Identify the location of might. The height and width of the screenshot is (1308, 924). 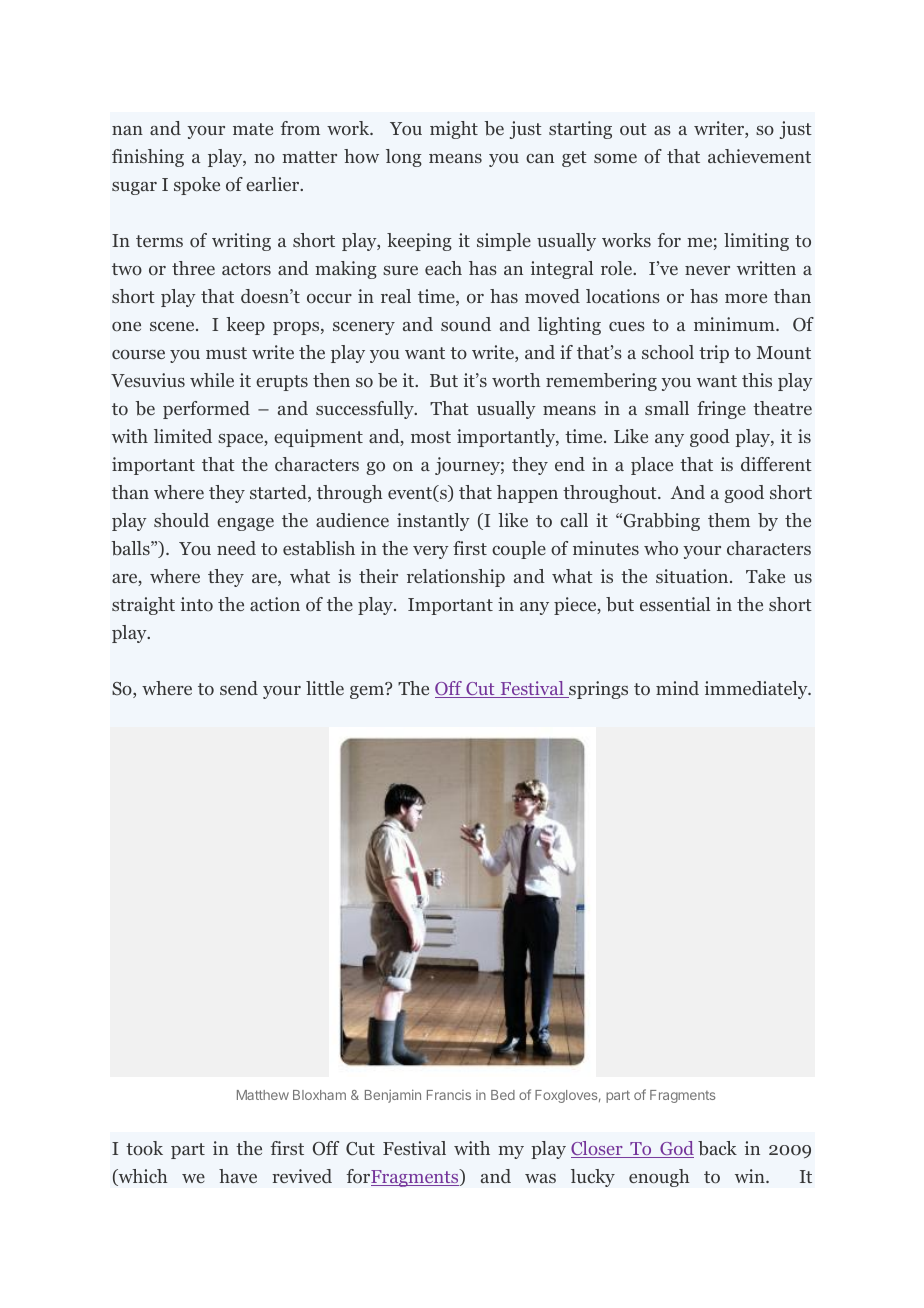
(454, 130).
